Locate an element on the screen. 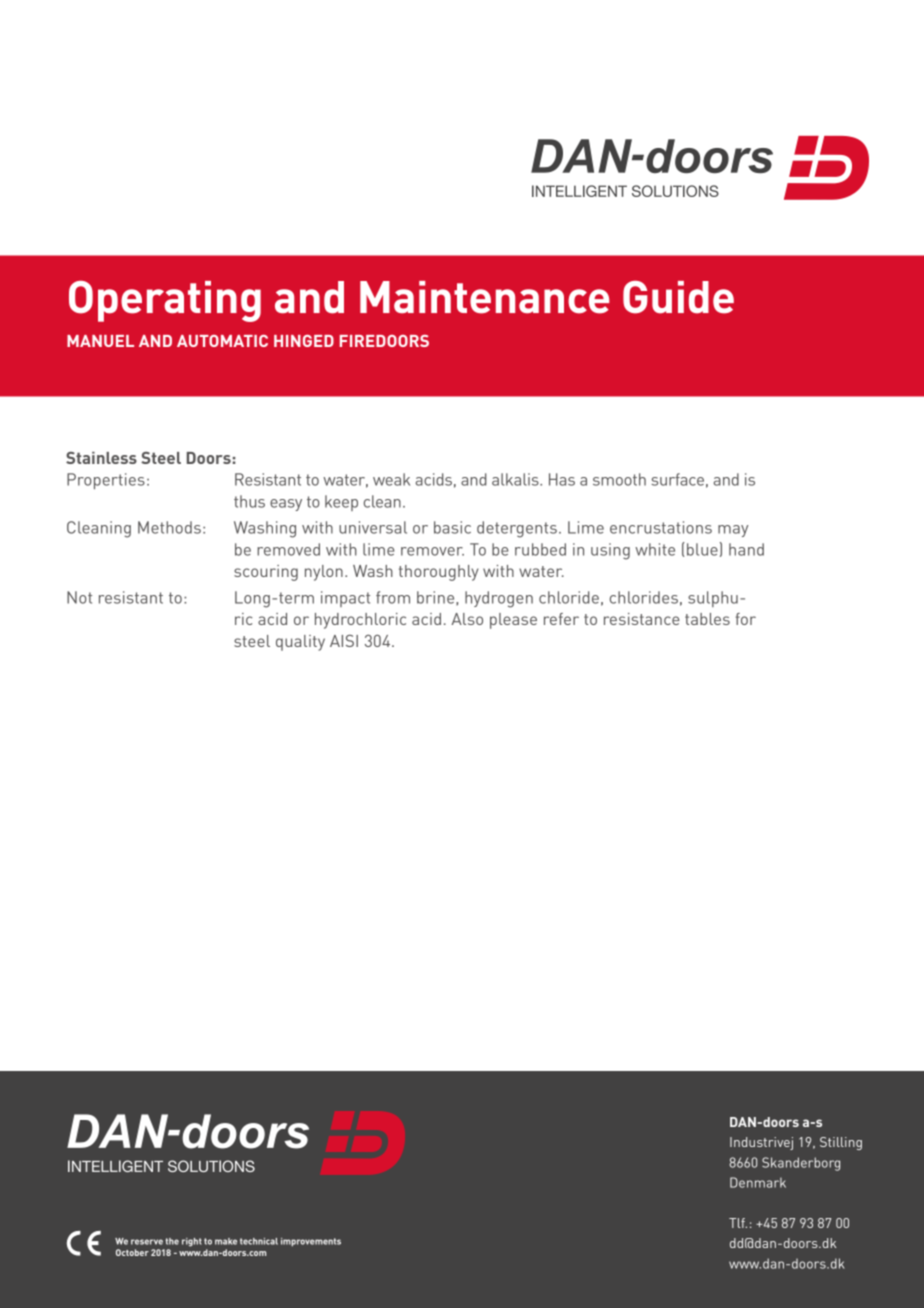 The height and width of the screenshot is (1308, 924). Guide is located at coordinates (678, 297).
